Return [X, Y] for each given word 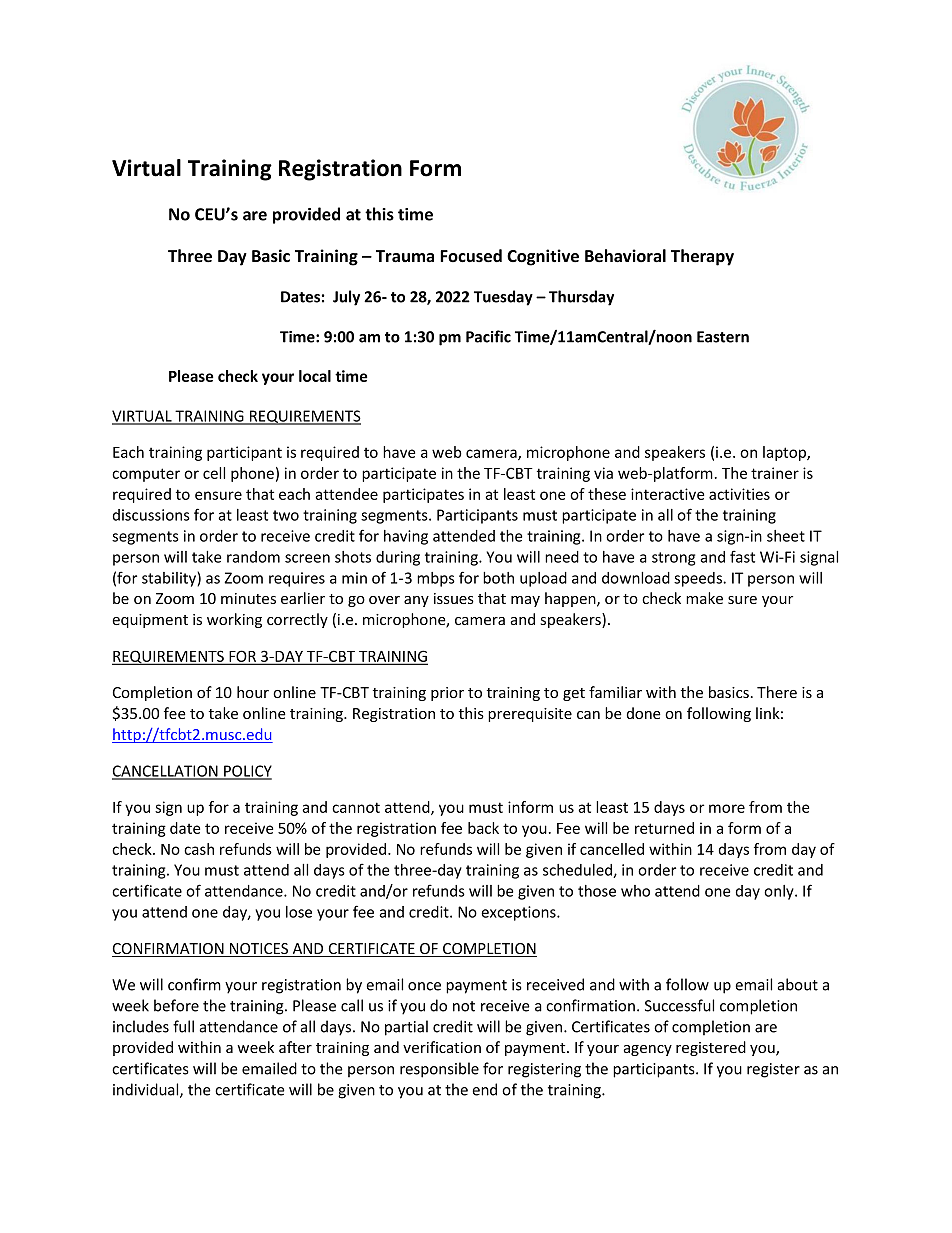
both [498, 578]
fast [742, 556]
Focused [471, 256]
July [346, 298]
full [183, 1026]
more [727, 808]
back [483, 828]
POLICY [247, 772]
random [253, 557]
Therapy [702, 257]
